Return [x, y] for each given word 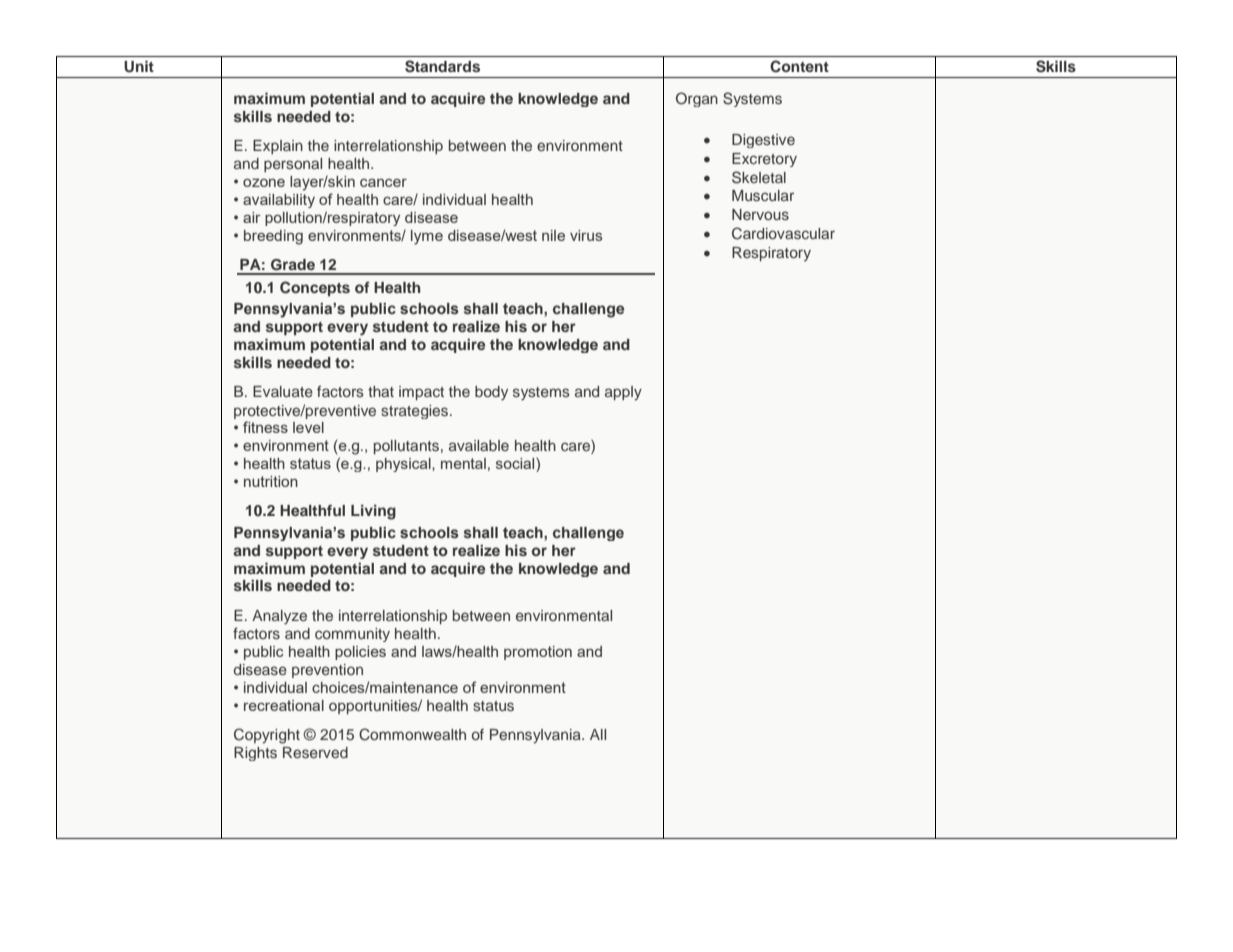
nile [553, 235]
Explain [278, 147]
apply [623, 393]
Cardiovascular [783, 233]
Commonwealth [412, 734]
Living [373, 512]
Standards [442, 66]
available [479, 445]
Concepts [315, 288]
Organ [697, 99]
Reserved [315, 752]
